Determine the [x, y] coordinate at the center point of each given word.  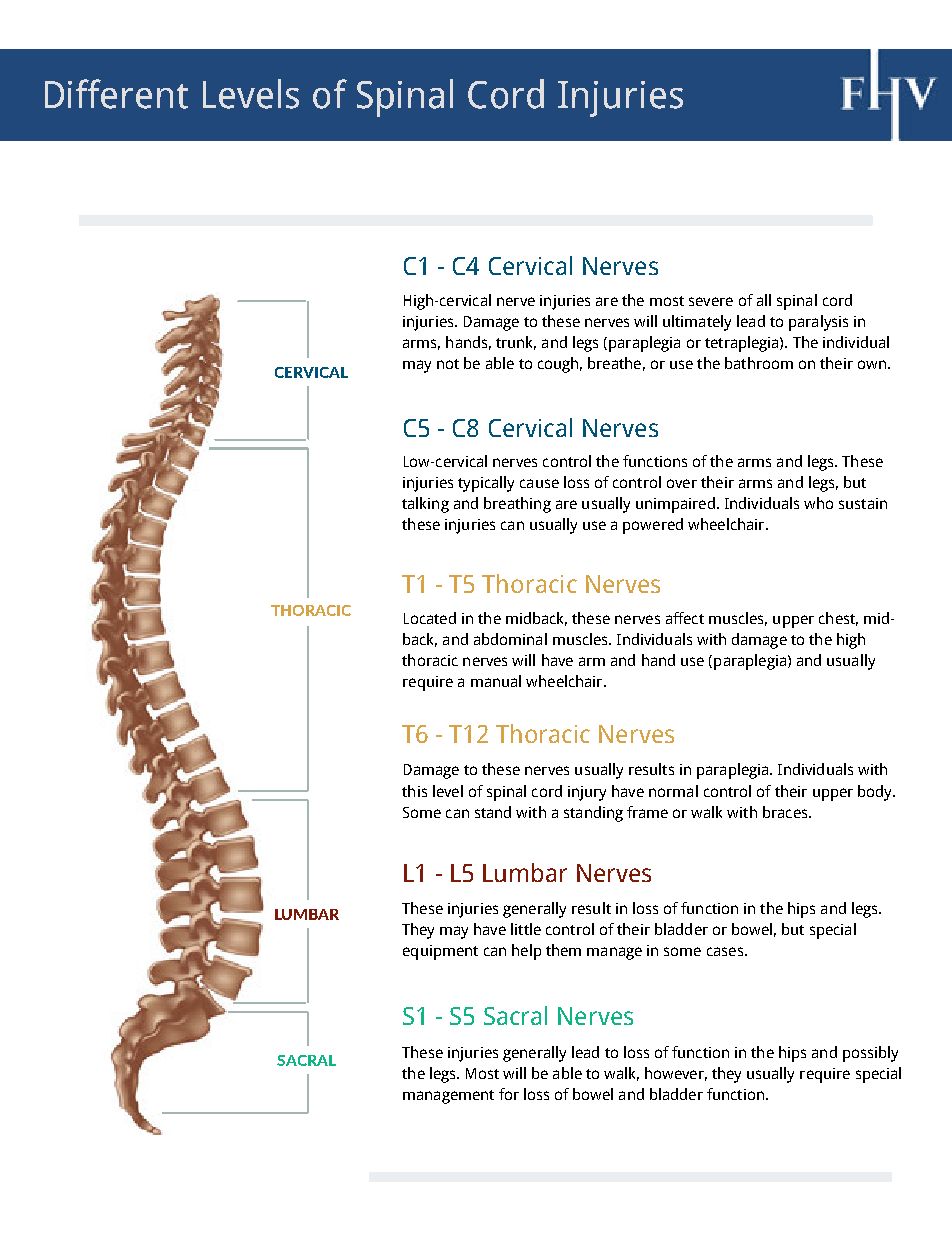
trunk [516, 343]
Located [430, 618]
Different [116, 94]
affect [685, 618]
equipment [440, 952]
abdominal [510, 639]
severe [711, 301]
